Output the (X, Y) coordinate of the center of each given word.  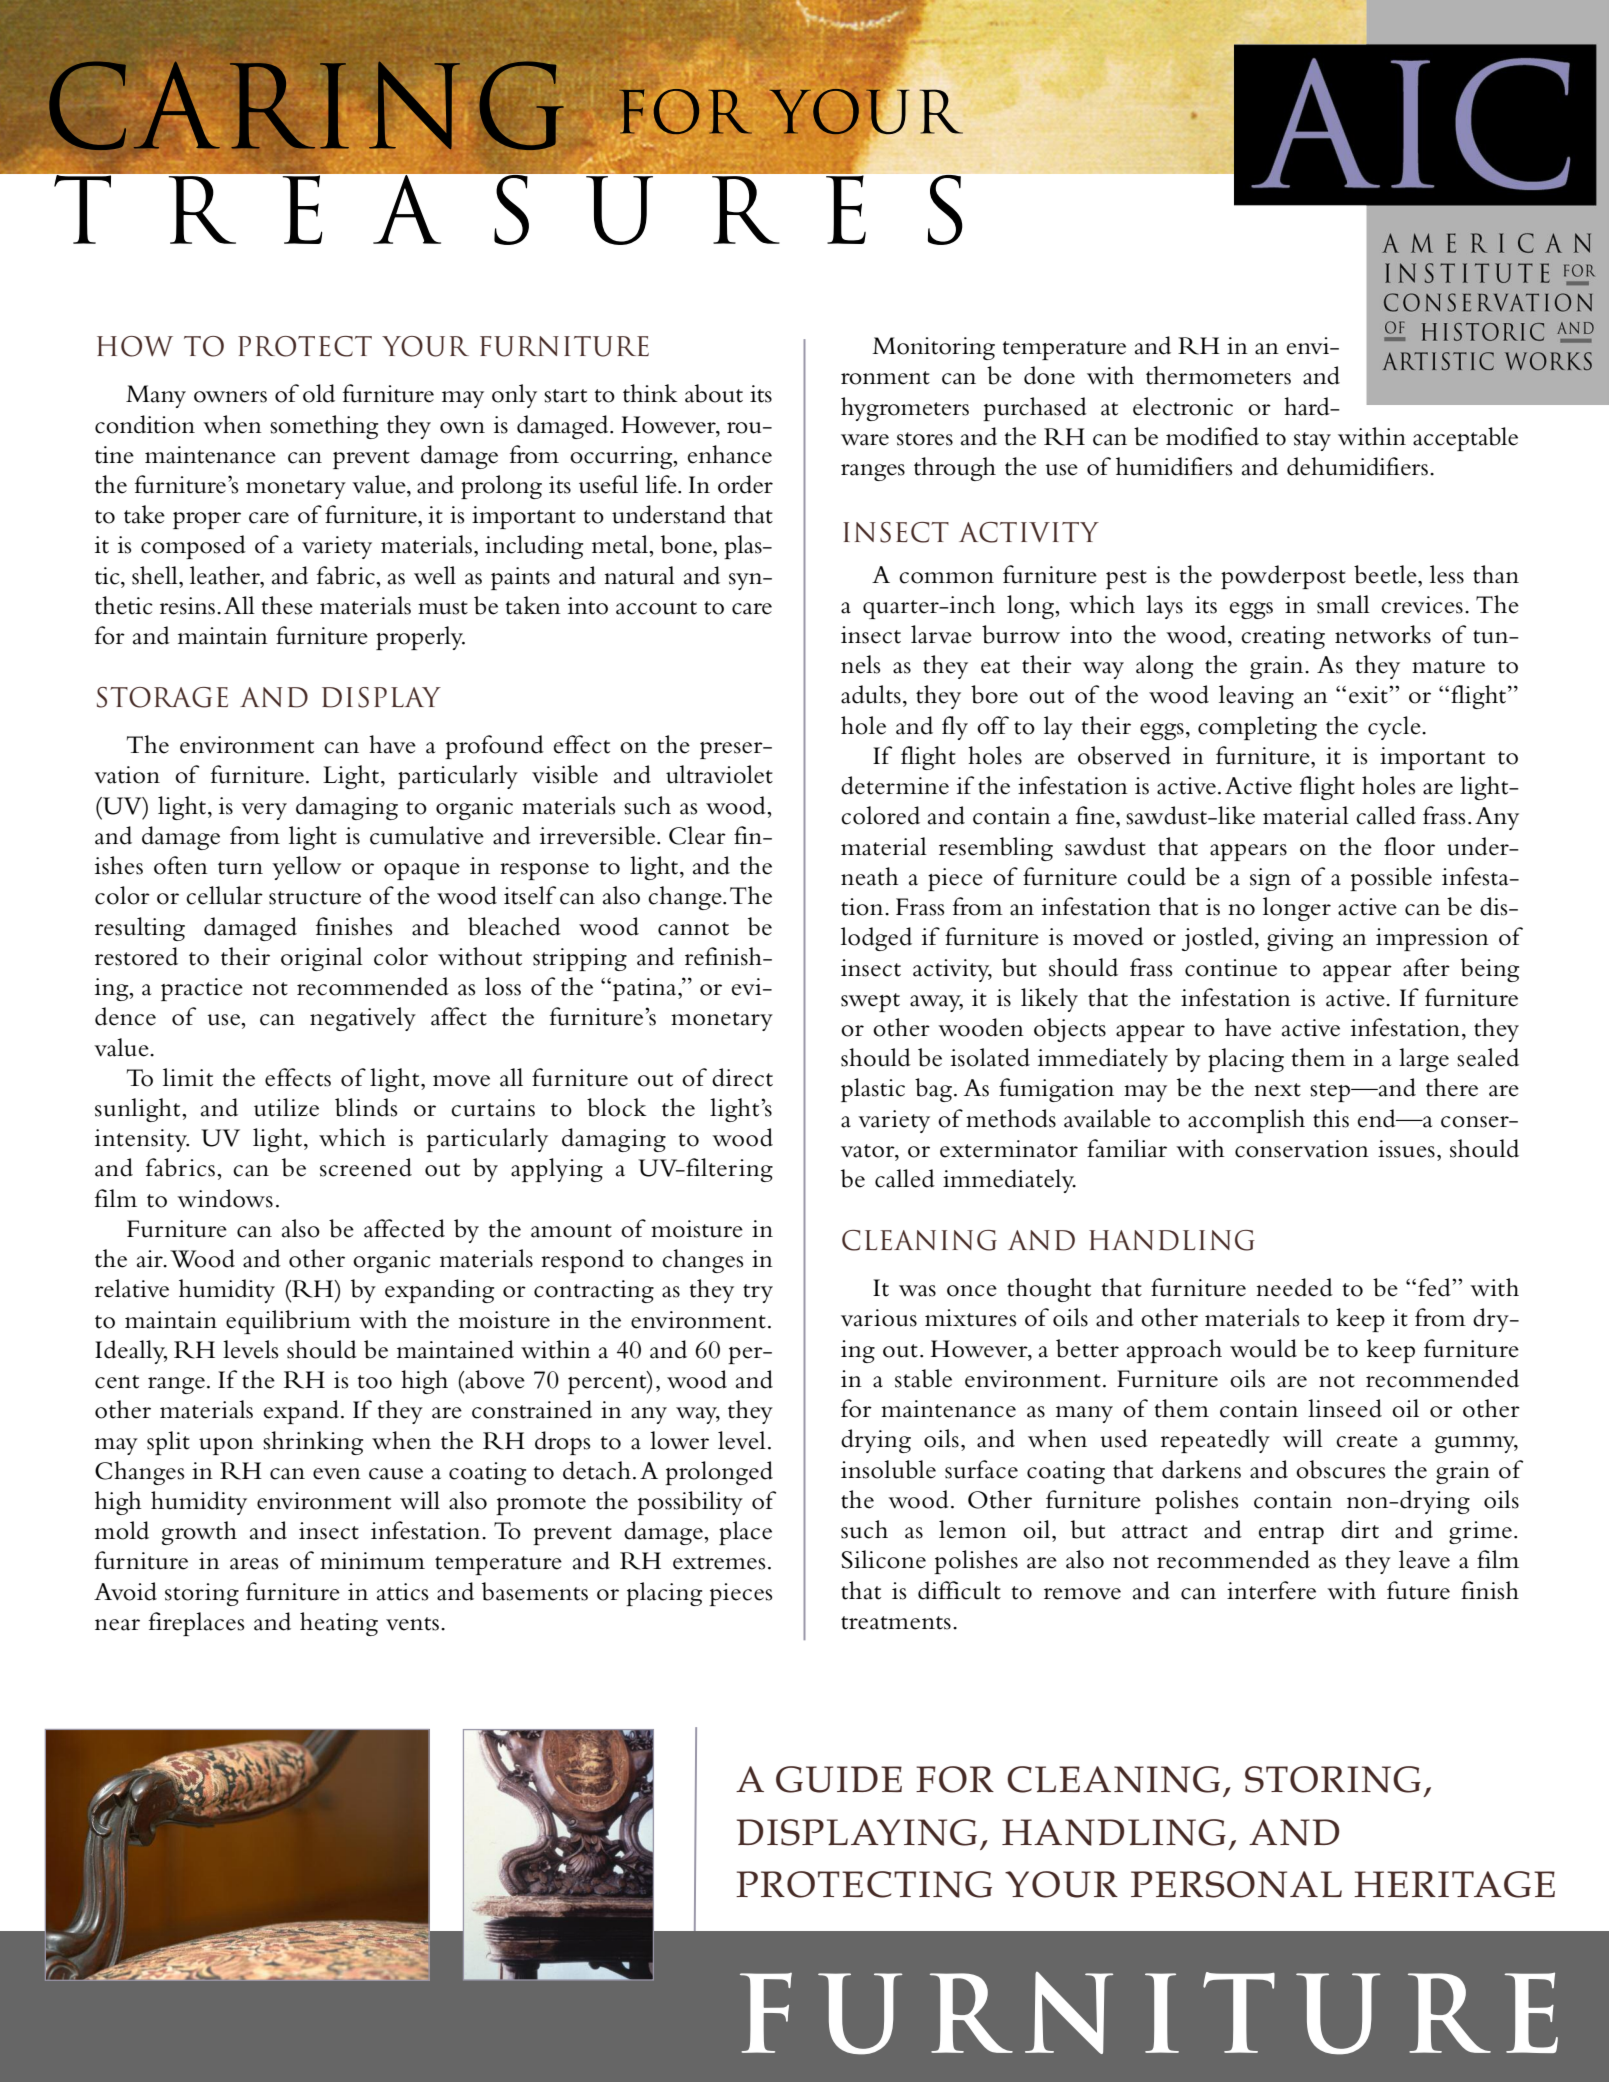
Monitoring (933, 348)
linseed (1345, 1408)
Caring (306, 106)
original (322, 959)
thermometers (1218, 375)
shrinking (313, 1443)
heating (339, 1624)
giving (1300, 939)
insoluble (888, 1469)
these (287, 605)
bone (687, 544)
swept (870, 1002)
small (1343, 604)
